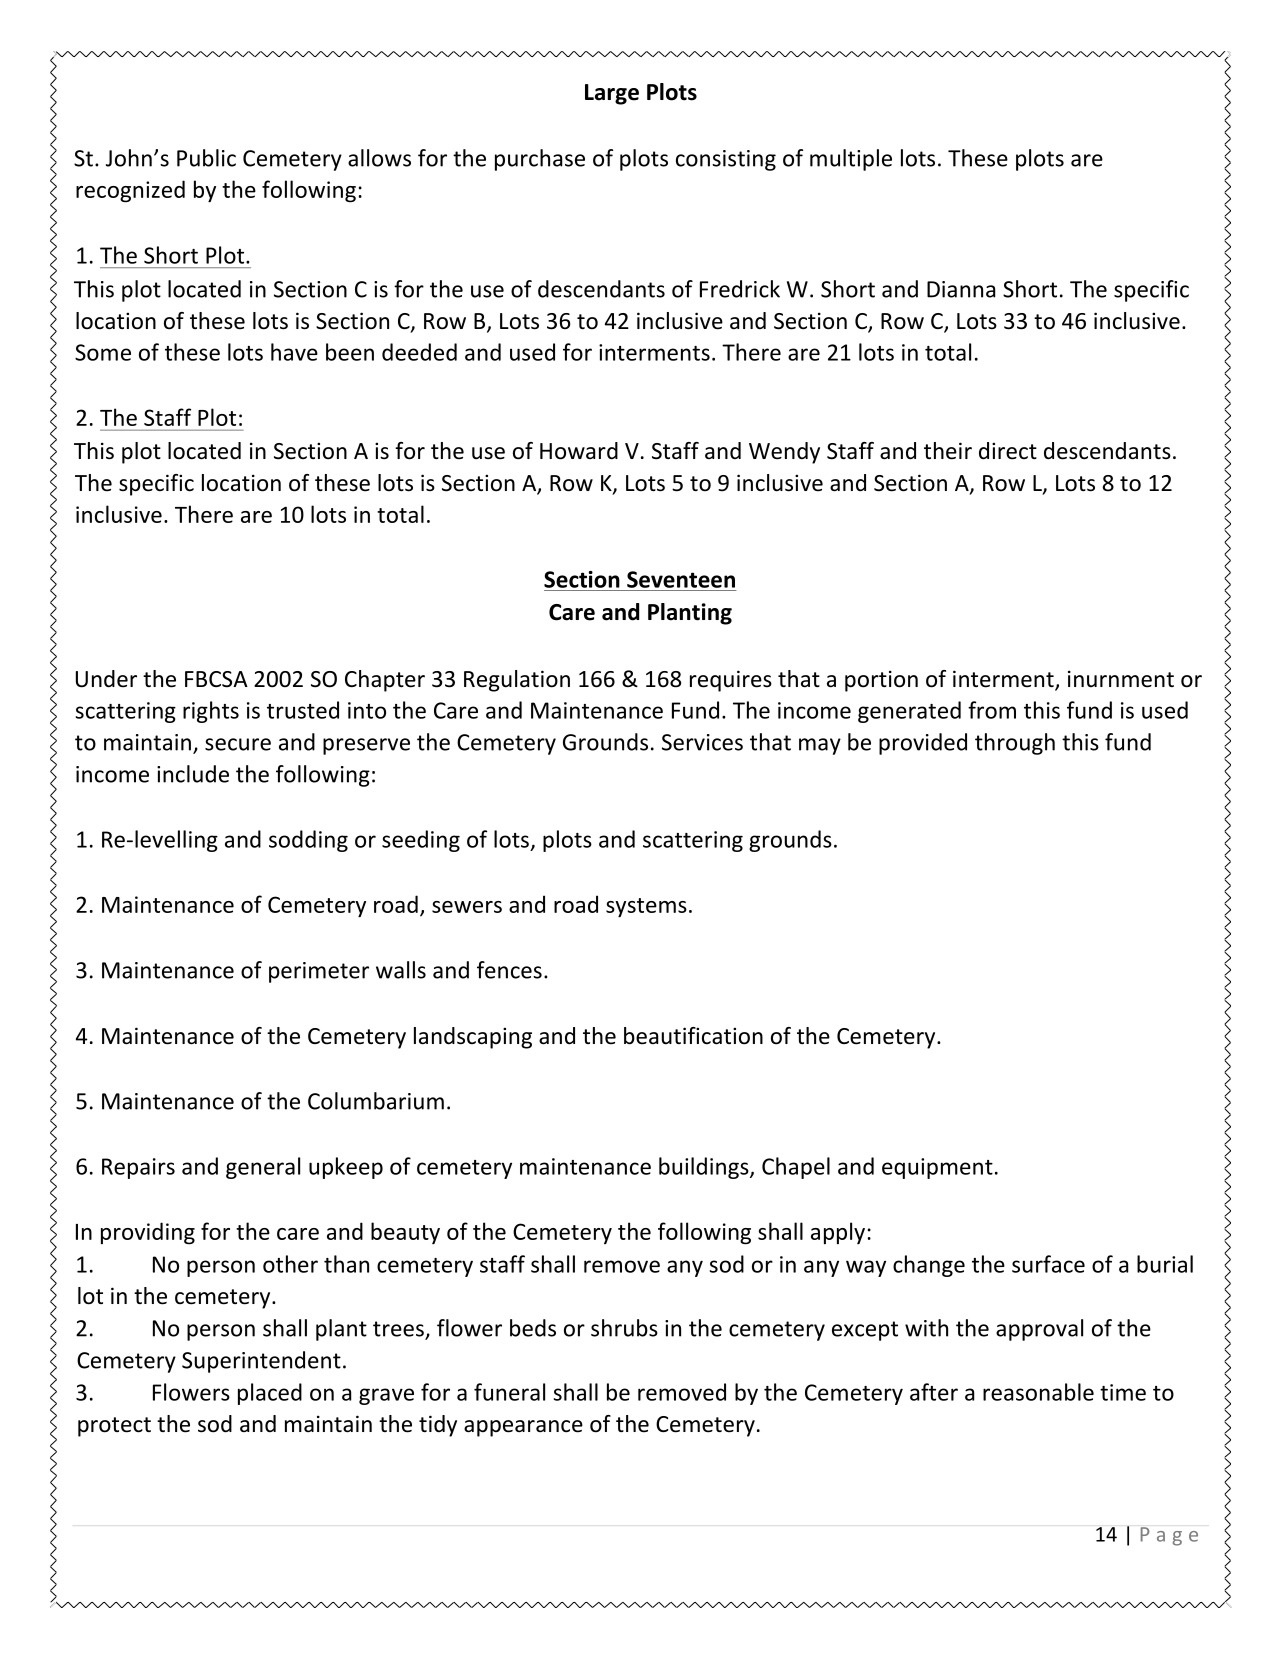 The height and width of the document is (1657, 1281). What do you see at coordinates (646, 908) in the document?
I see `systems` at bounding box center [646, 908].
